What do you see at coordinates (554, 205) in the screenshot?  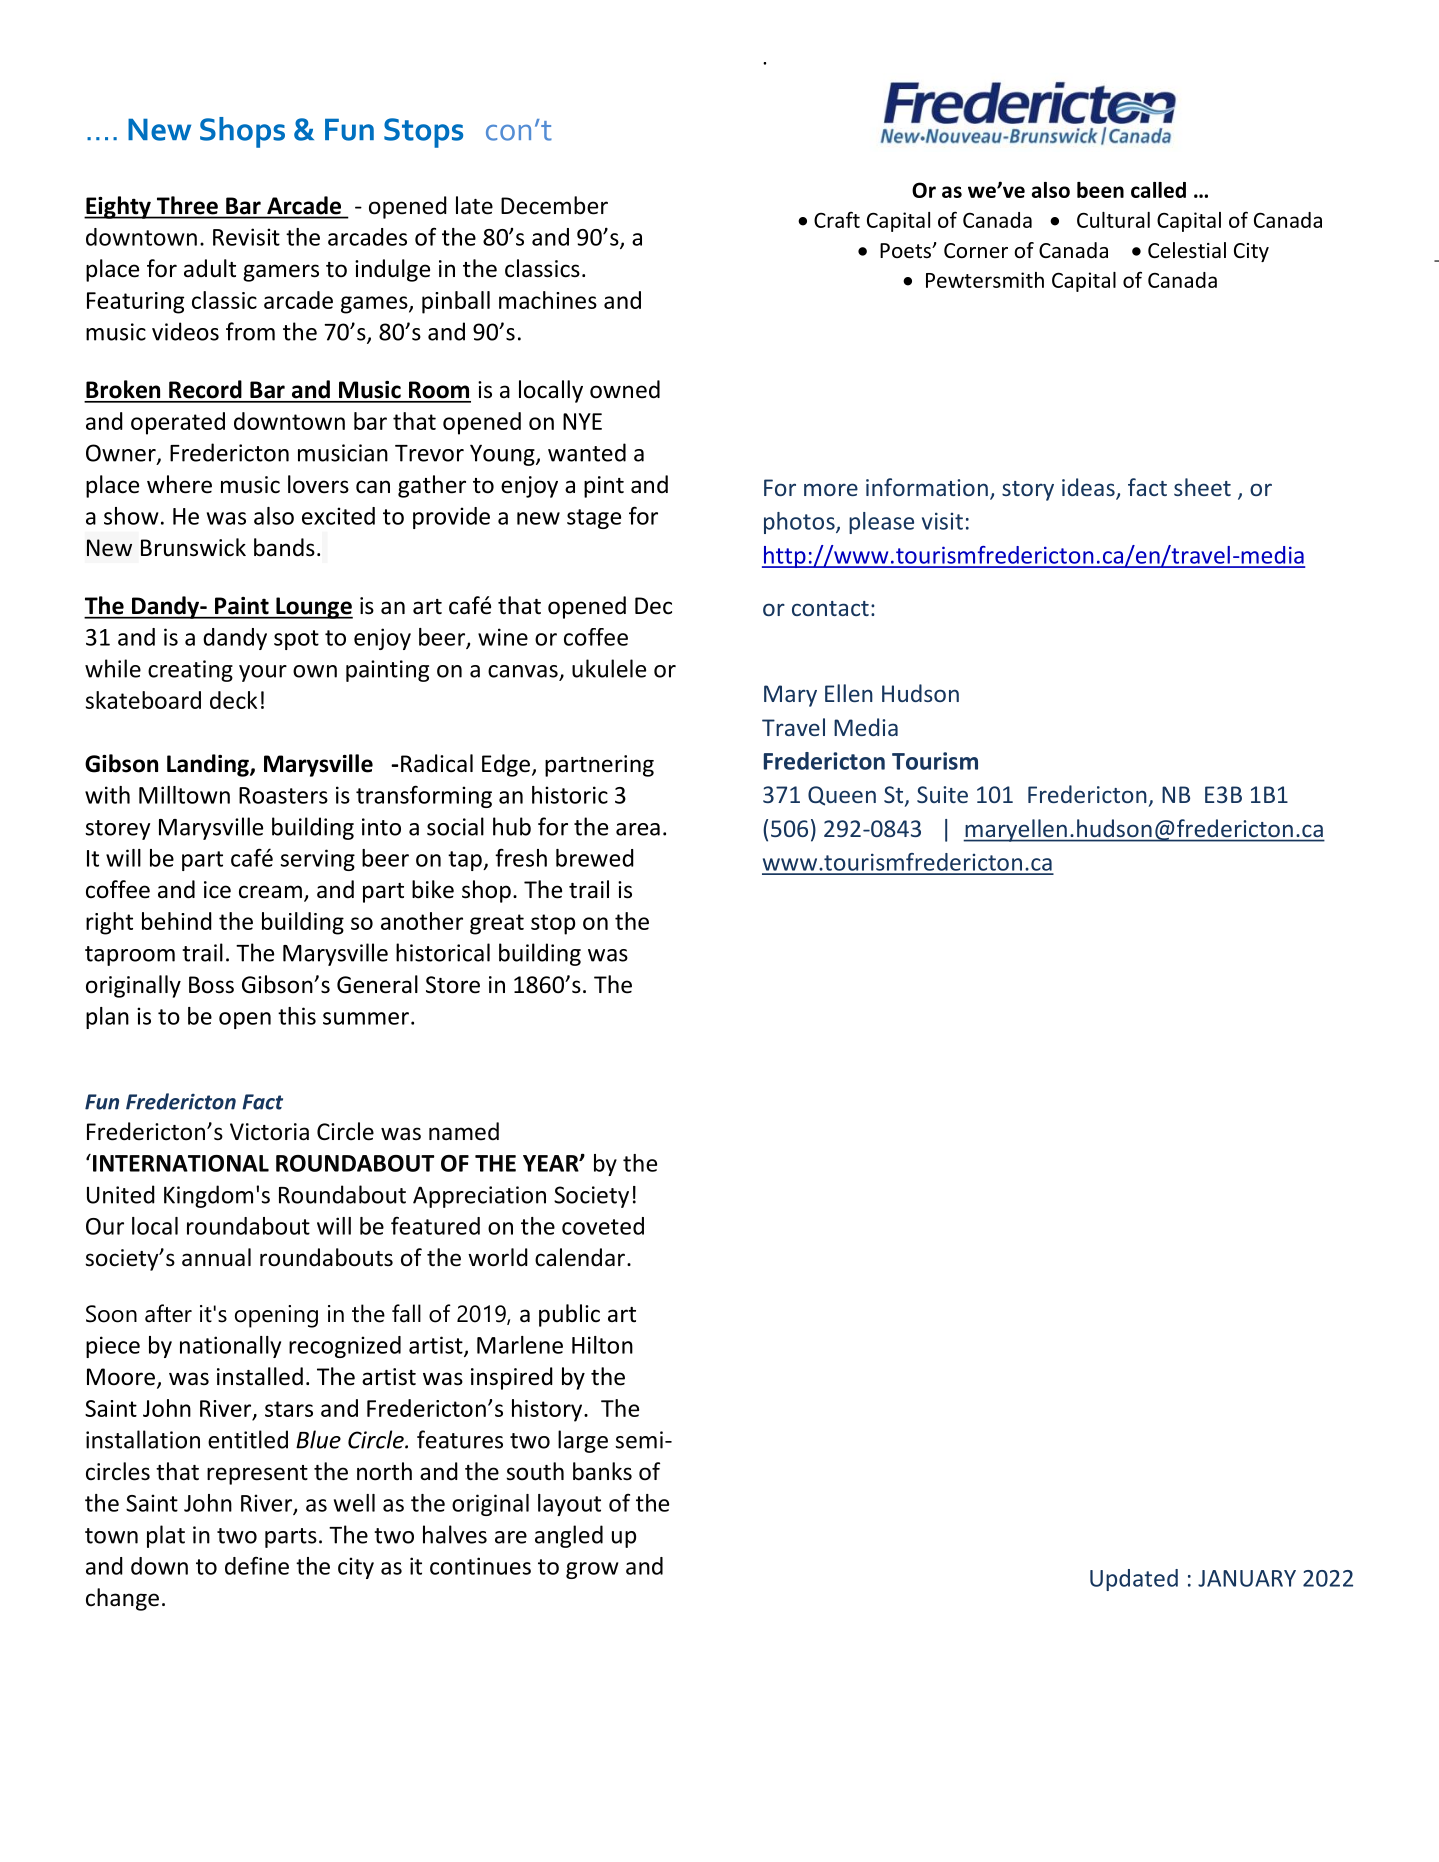 I see `December` at bounding box center [554, 205].
